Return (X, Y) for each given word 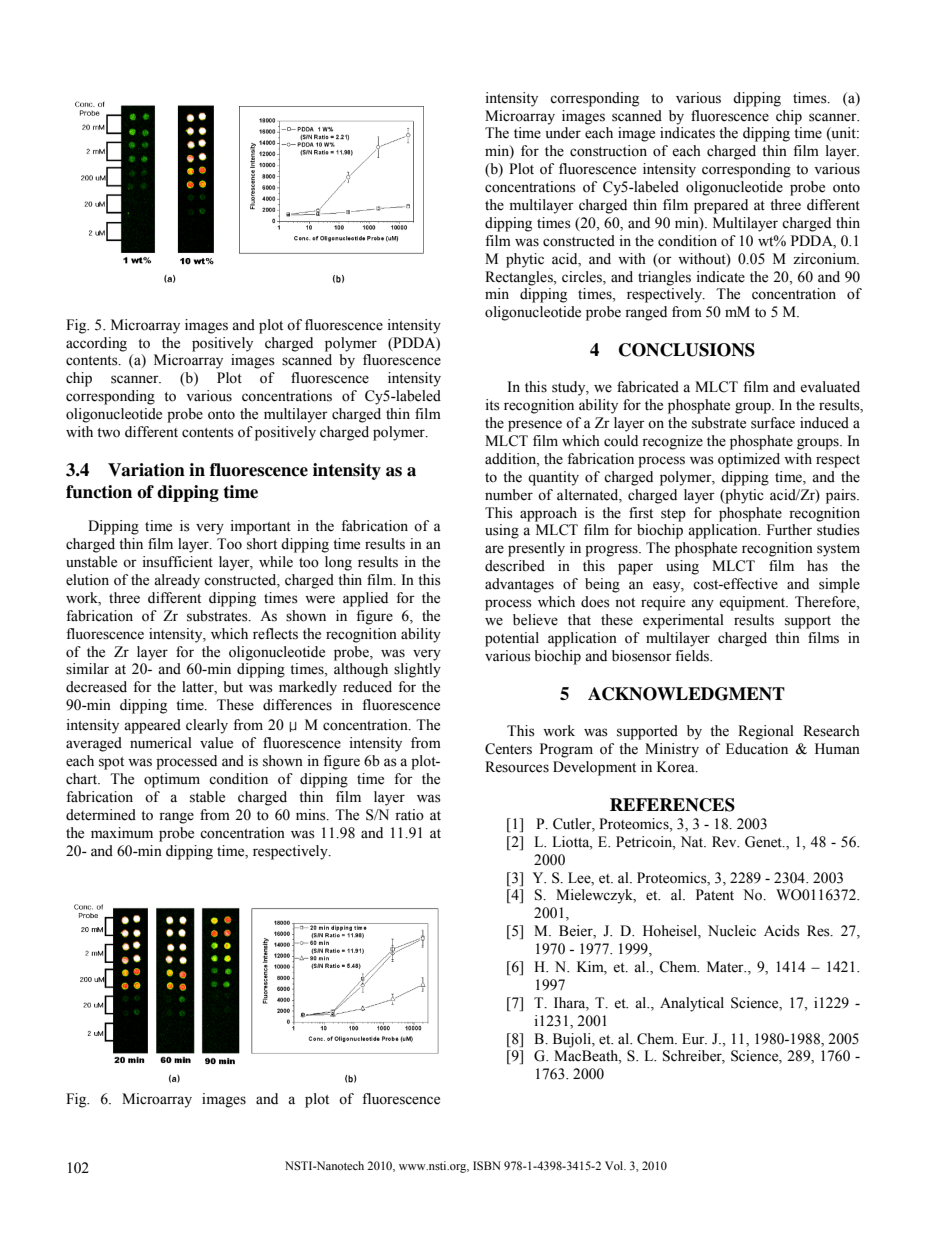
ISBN (487, 1165)
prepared (721, 206)
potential (512, 639)
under (563, 133)
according (96, 344)
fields (693, 656)
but (233, 686)
